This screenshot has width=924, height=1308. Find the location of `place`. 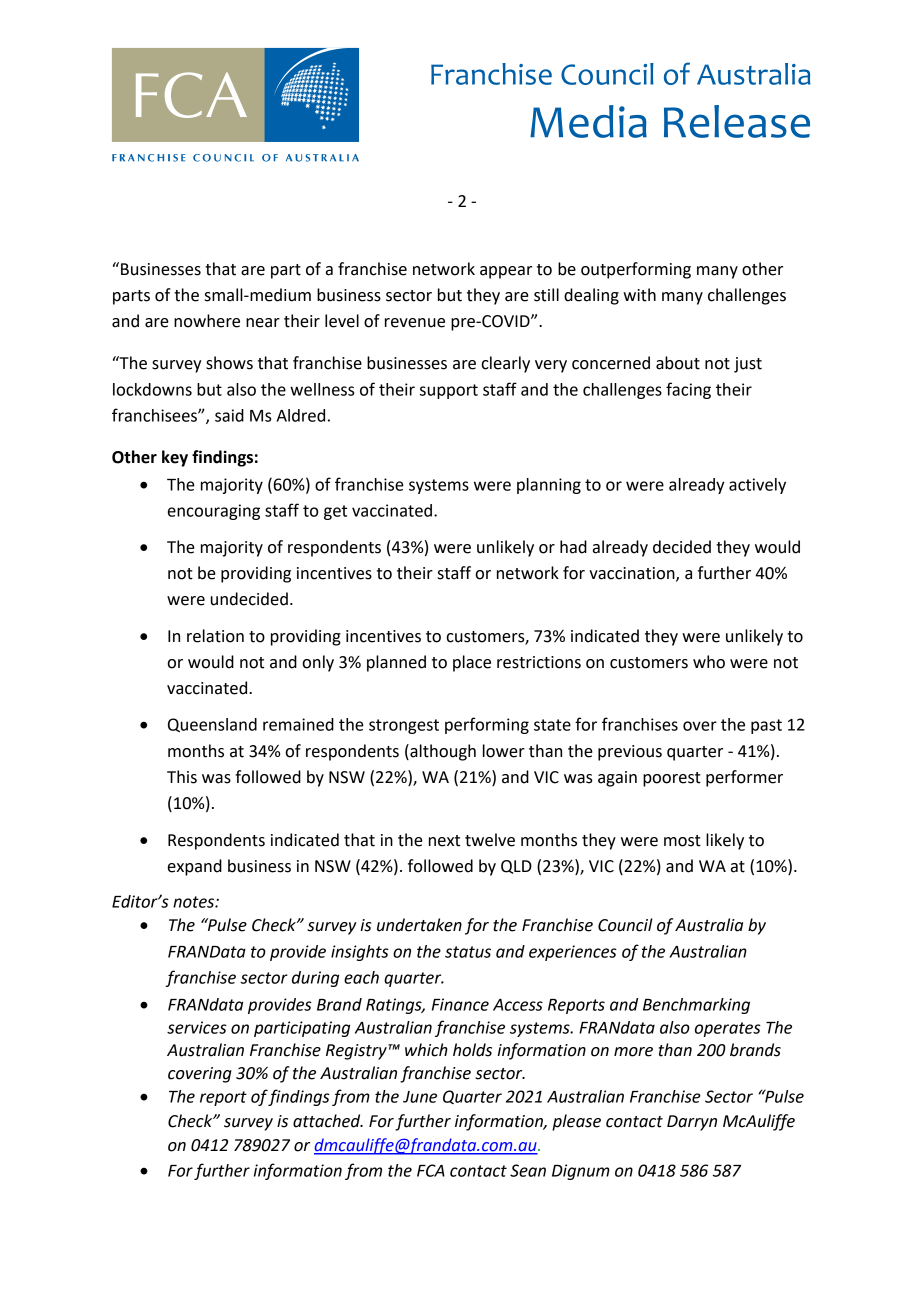

place is located at coordinates (472, 663).
